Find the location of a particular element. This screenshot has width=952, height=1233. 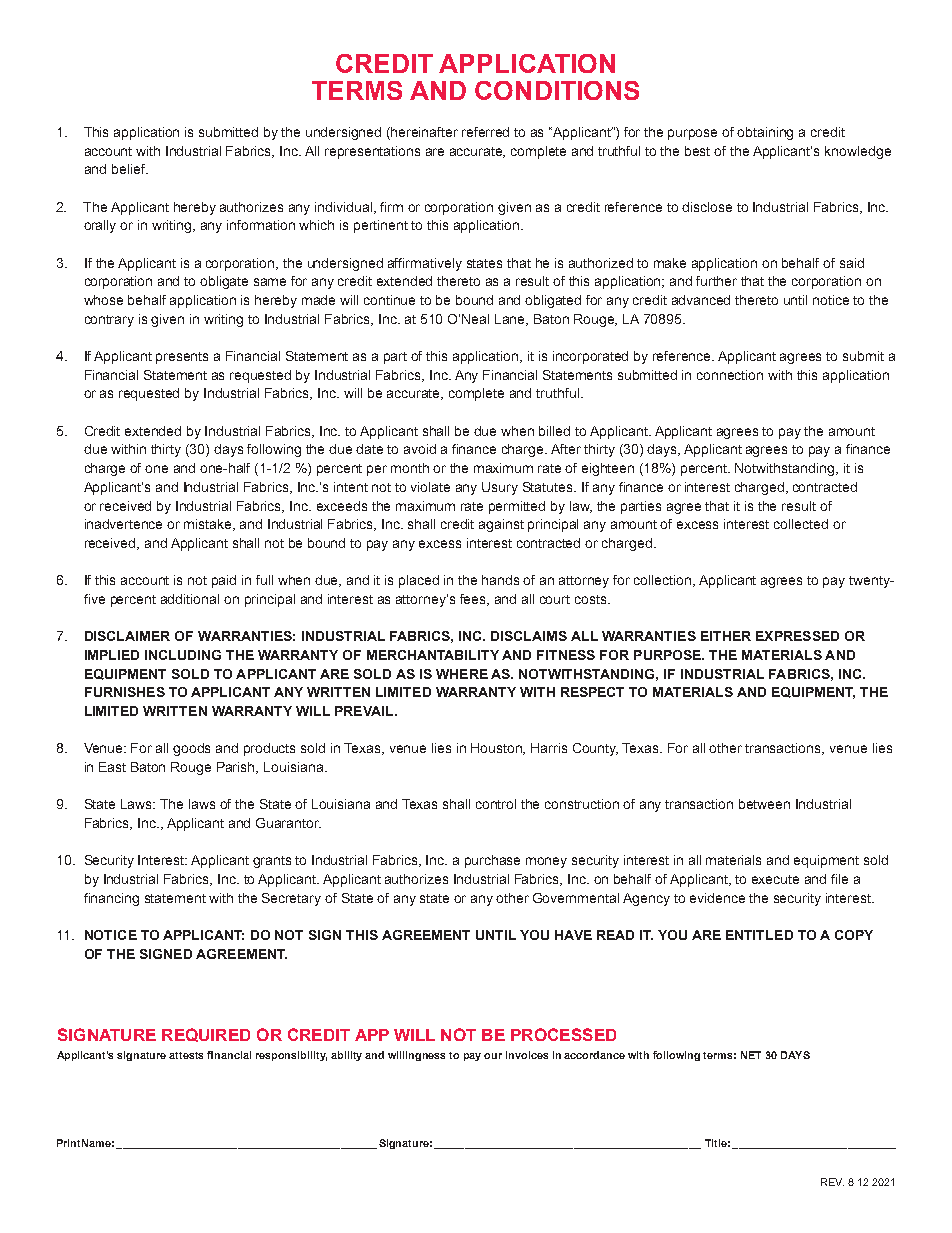

fees is located at coordinates (474, 600).
